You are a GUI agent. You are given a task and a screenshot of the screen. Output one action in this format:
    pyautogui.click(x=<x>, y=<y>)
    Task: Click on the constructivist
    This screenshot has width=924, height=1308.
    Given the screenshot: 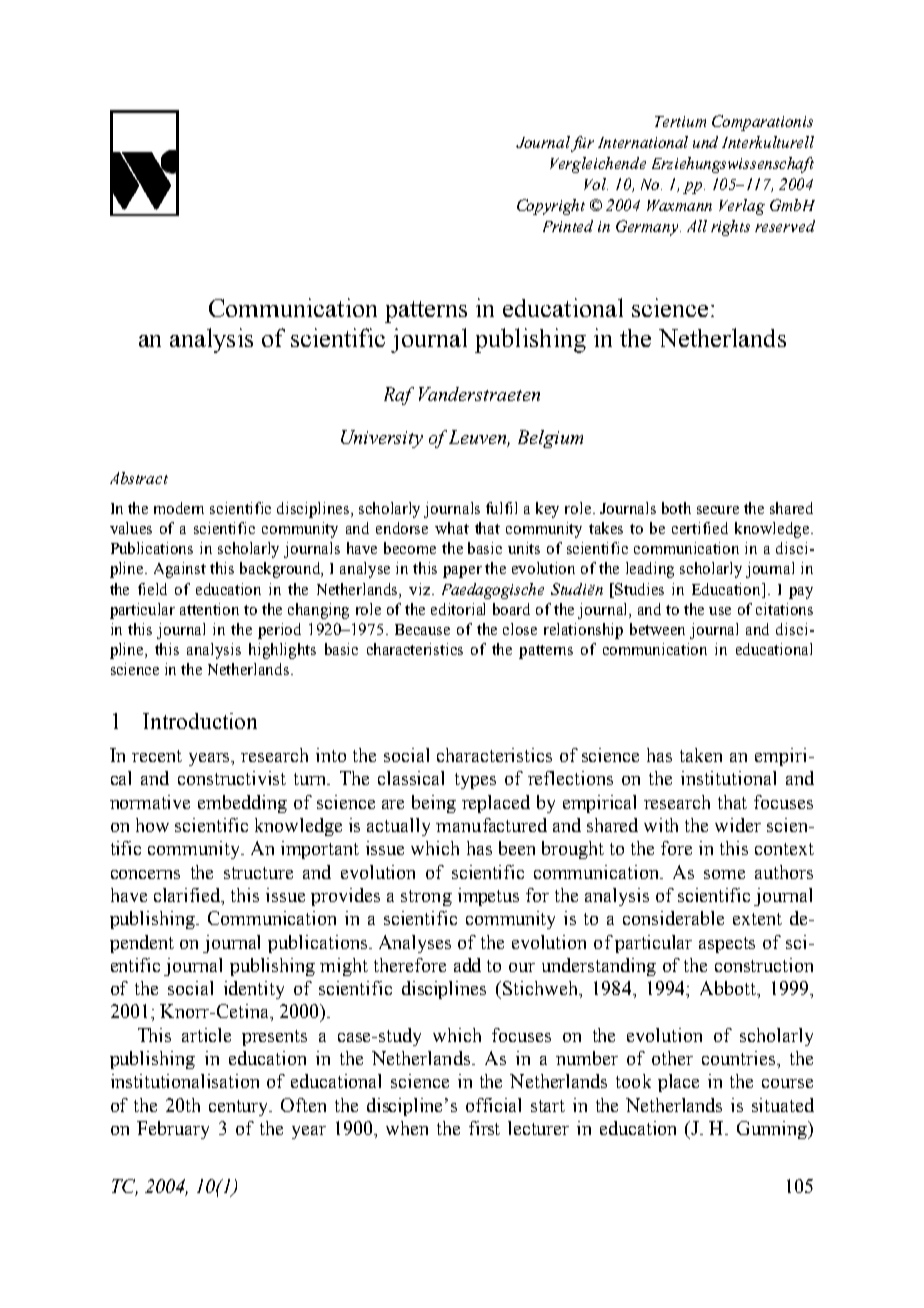 What is the action you would take?
    pyautogui.click(x=232, y=778)
